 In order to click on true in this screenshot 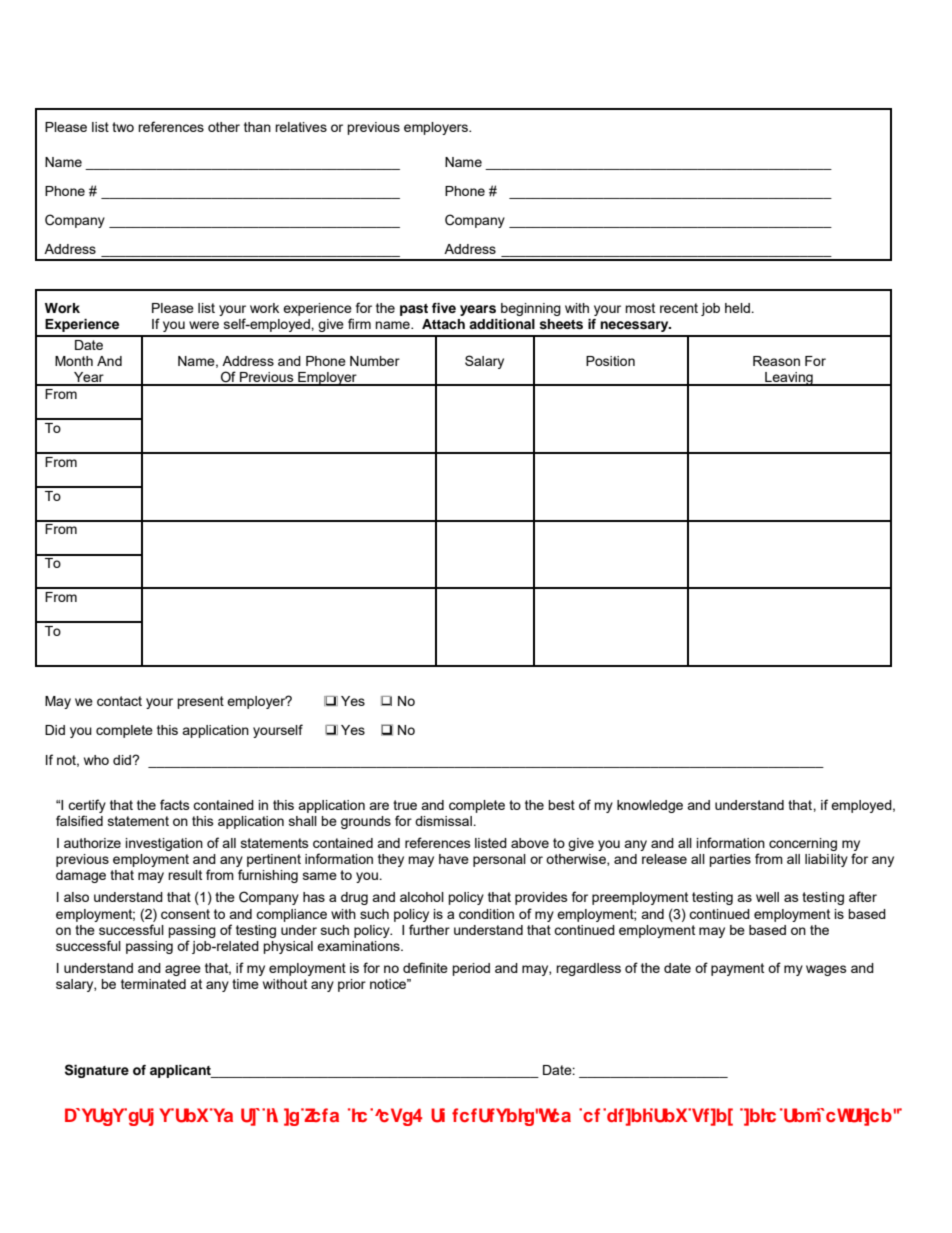, I will do `click(405, 805)`.
